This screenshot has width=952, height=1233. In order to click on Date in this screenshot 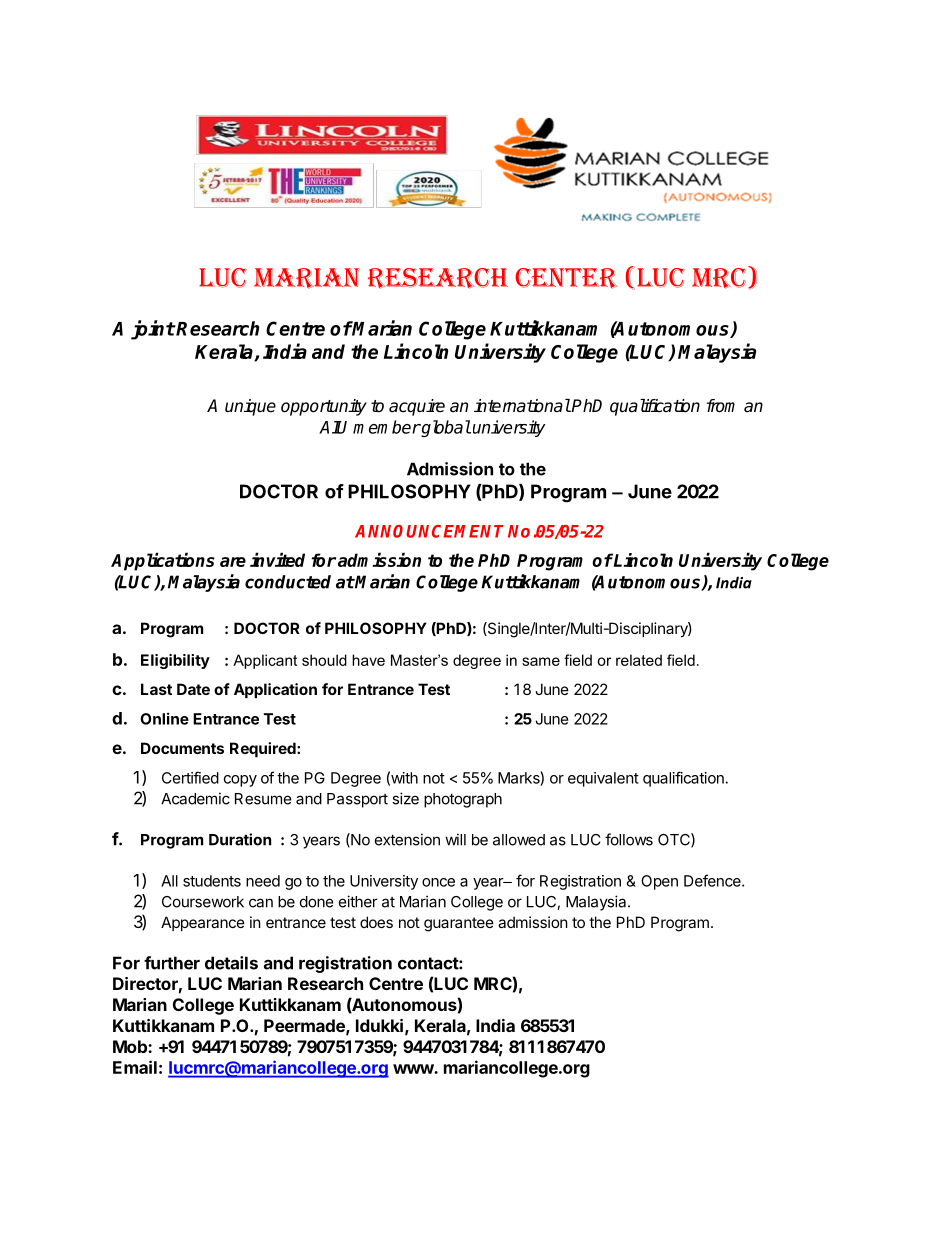, I will do `click(193, 689)`.
